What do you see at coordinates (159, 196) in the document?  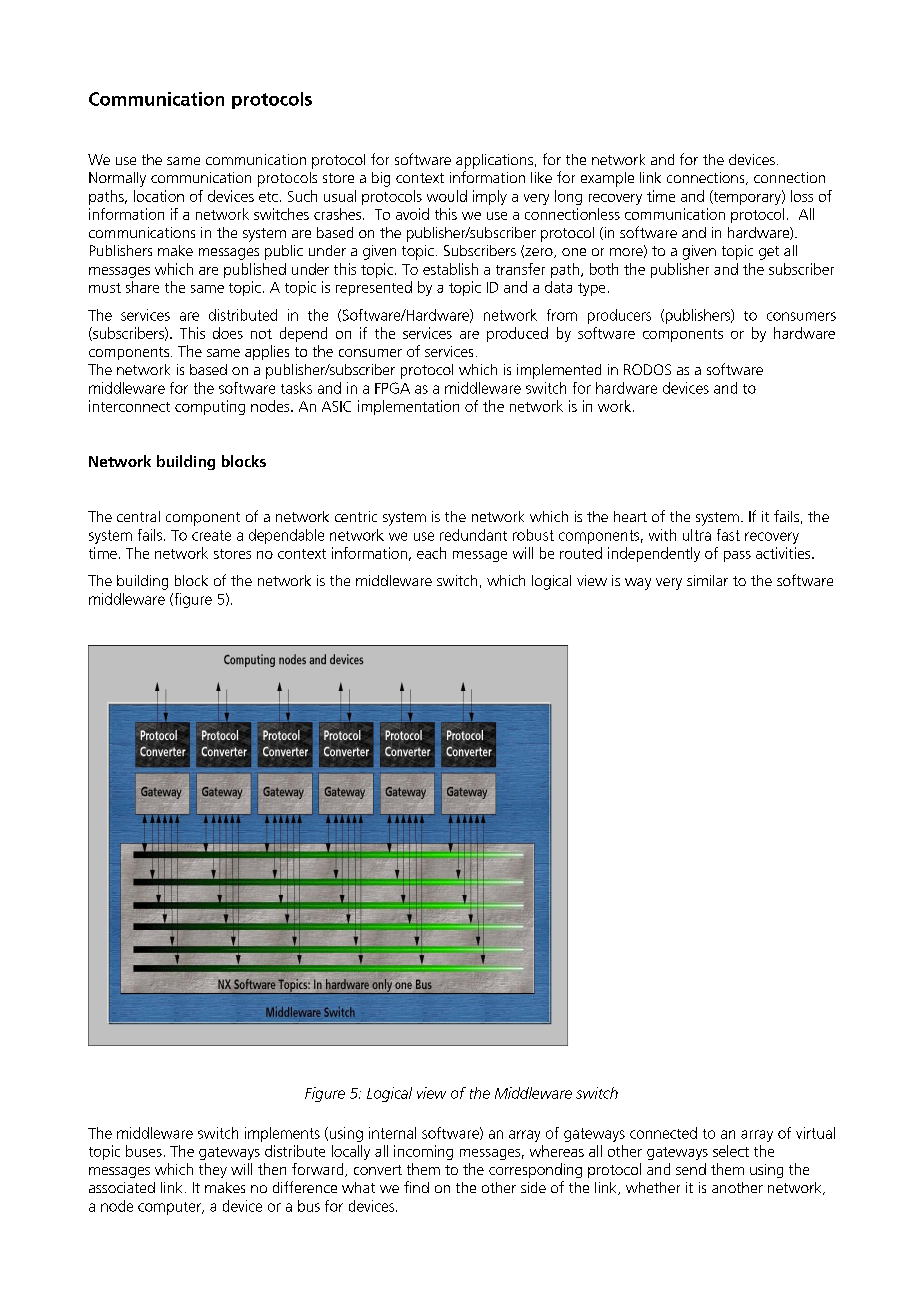 I see `location` at bounding box center [159, 196].
